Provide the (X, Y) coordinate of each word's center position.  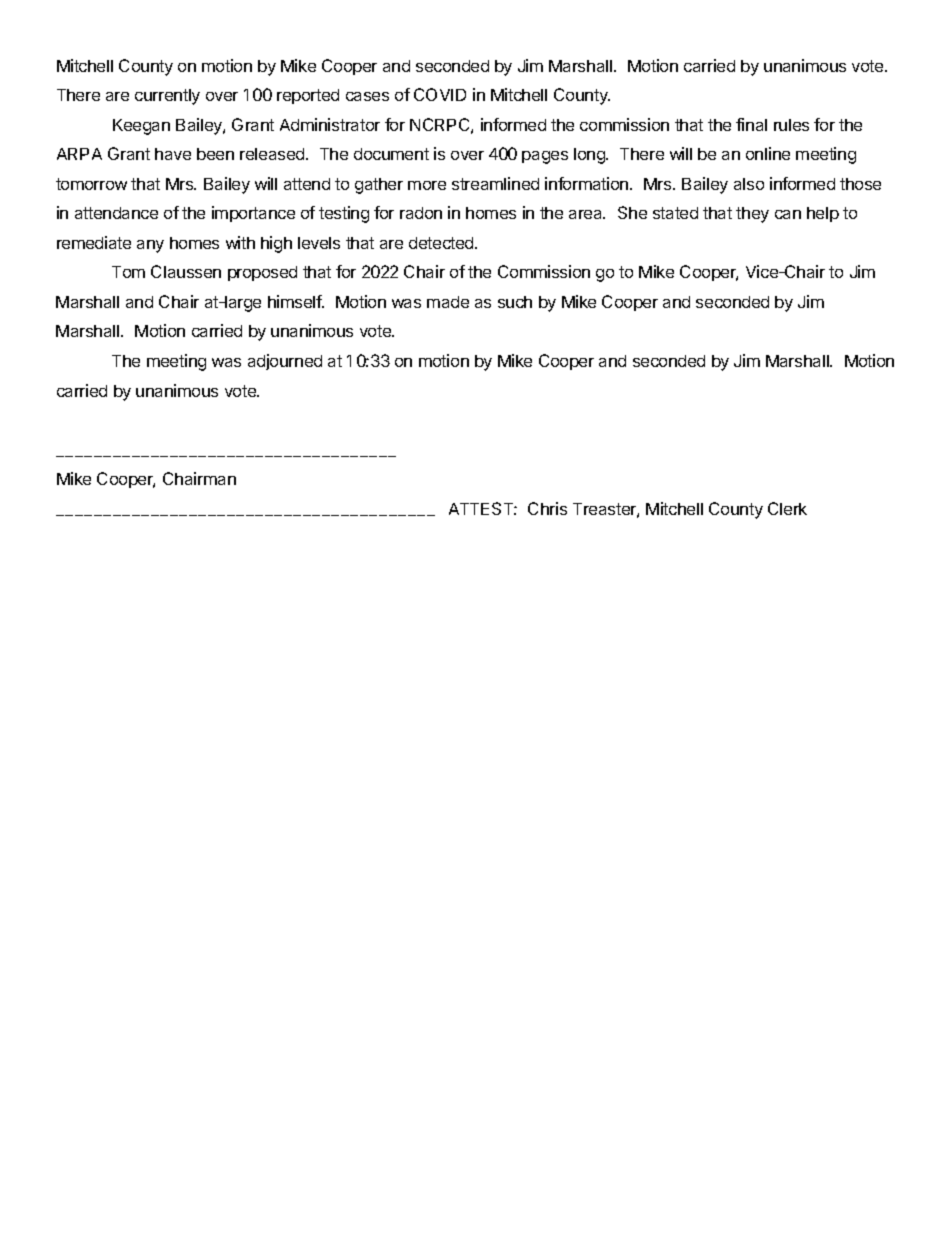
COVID (440, 94)
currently (167, 97)
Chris (547, 508)
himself (296, 301)
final (751, 124)
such (515, 302)
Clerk (787, 508)
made (448, 302)
